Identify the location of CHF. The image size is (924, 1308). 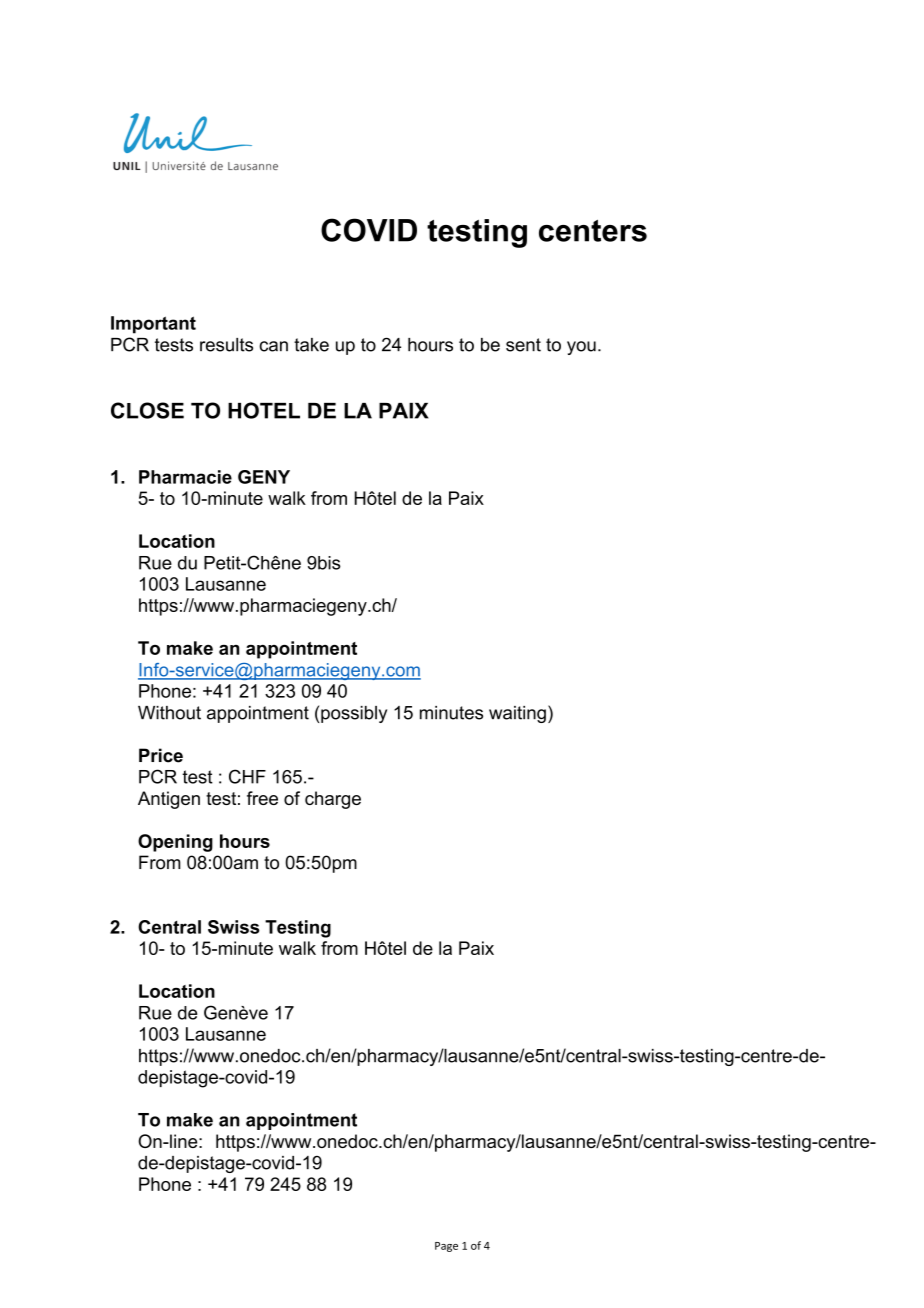
(247, 776).
